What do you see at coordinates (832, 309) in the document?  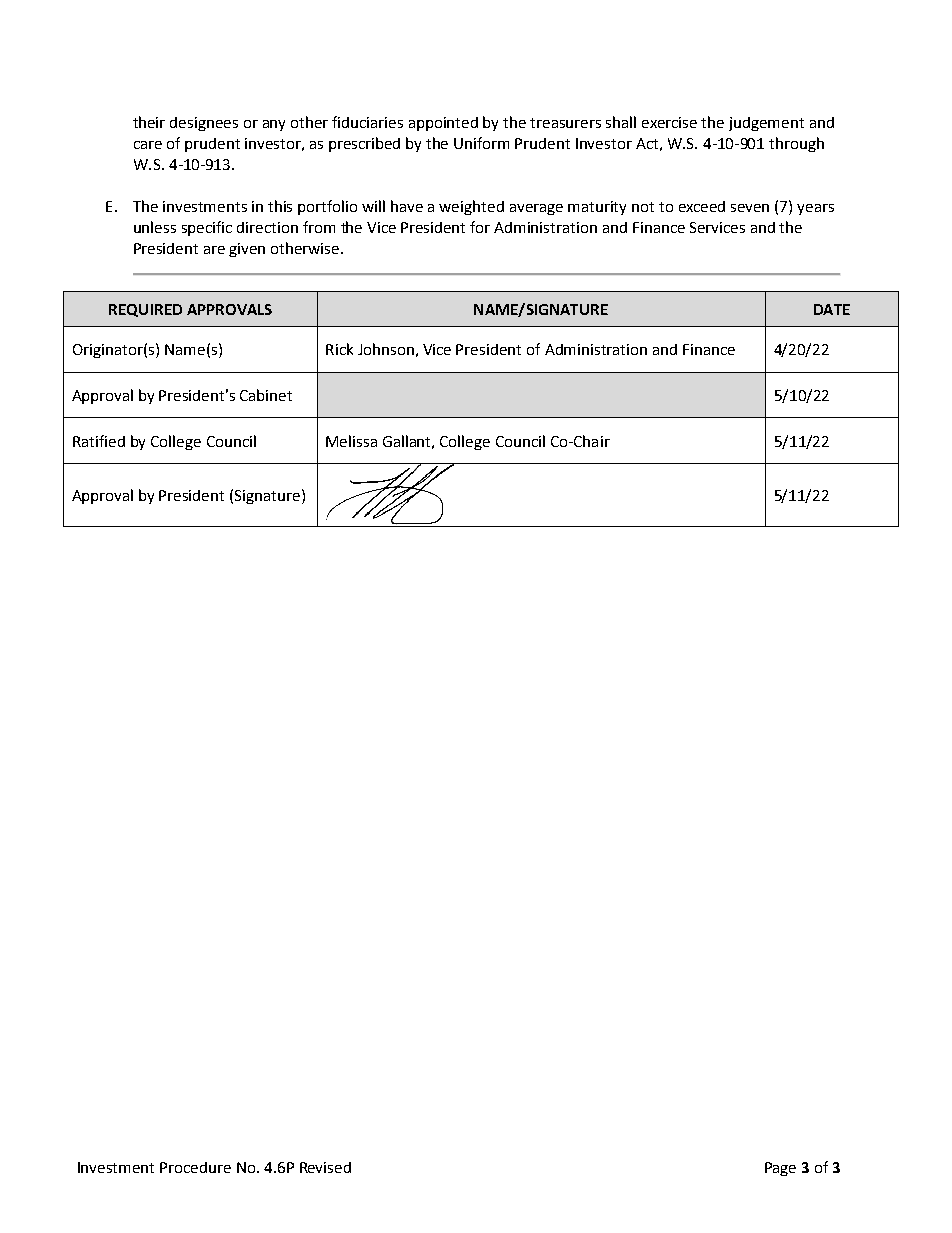 I see `DATE` at bounding box center [832, 309].
